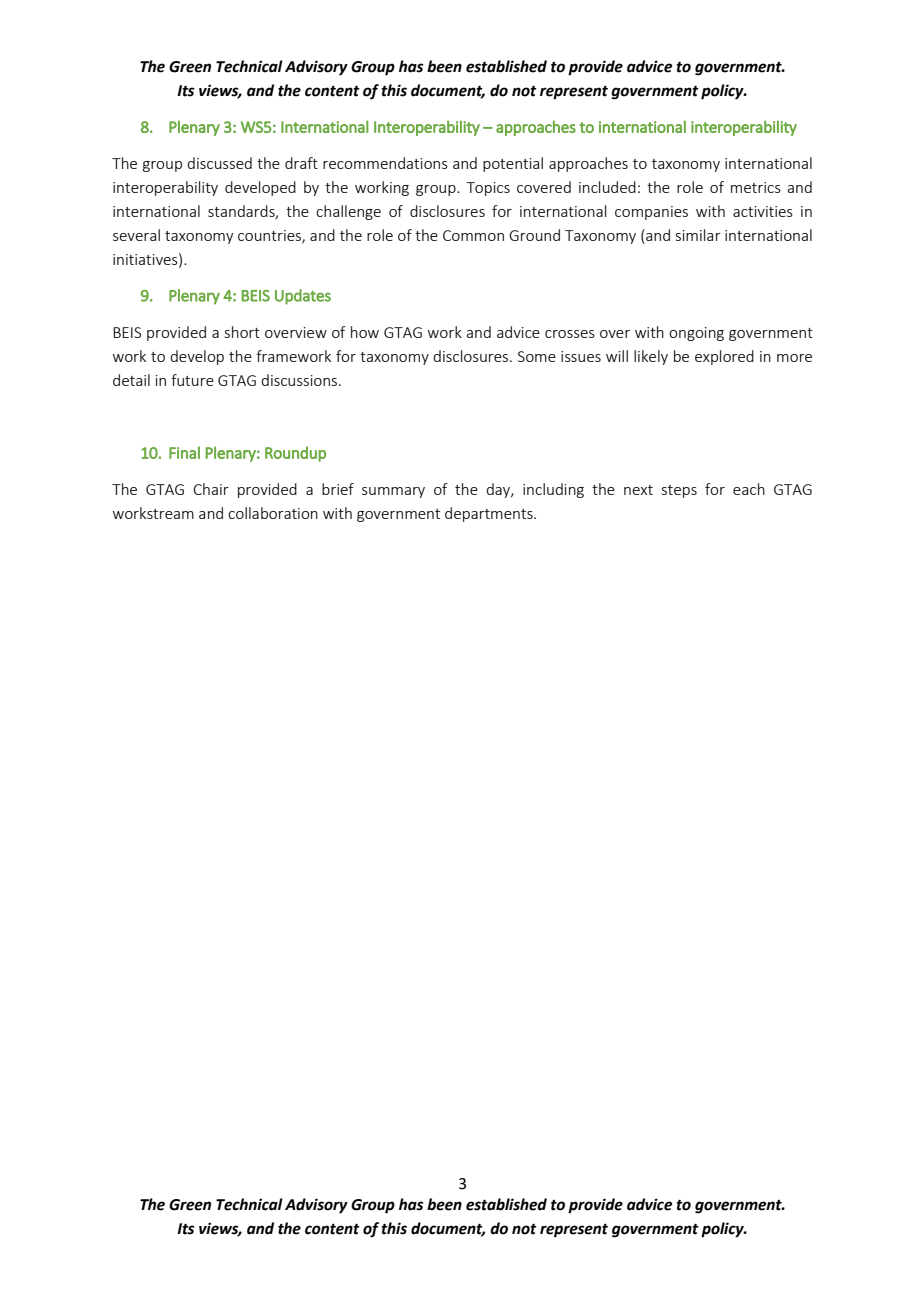 The image size is (924, 1308). What do you see at coordinates (537, 356) in the image?
I see `Some` at bounding box center [537, 356].
